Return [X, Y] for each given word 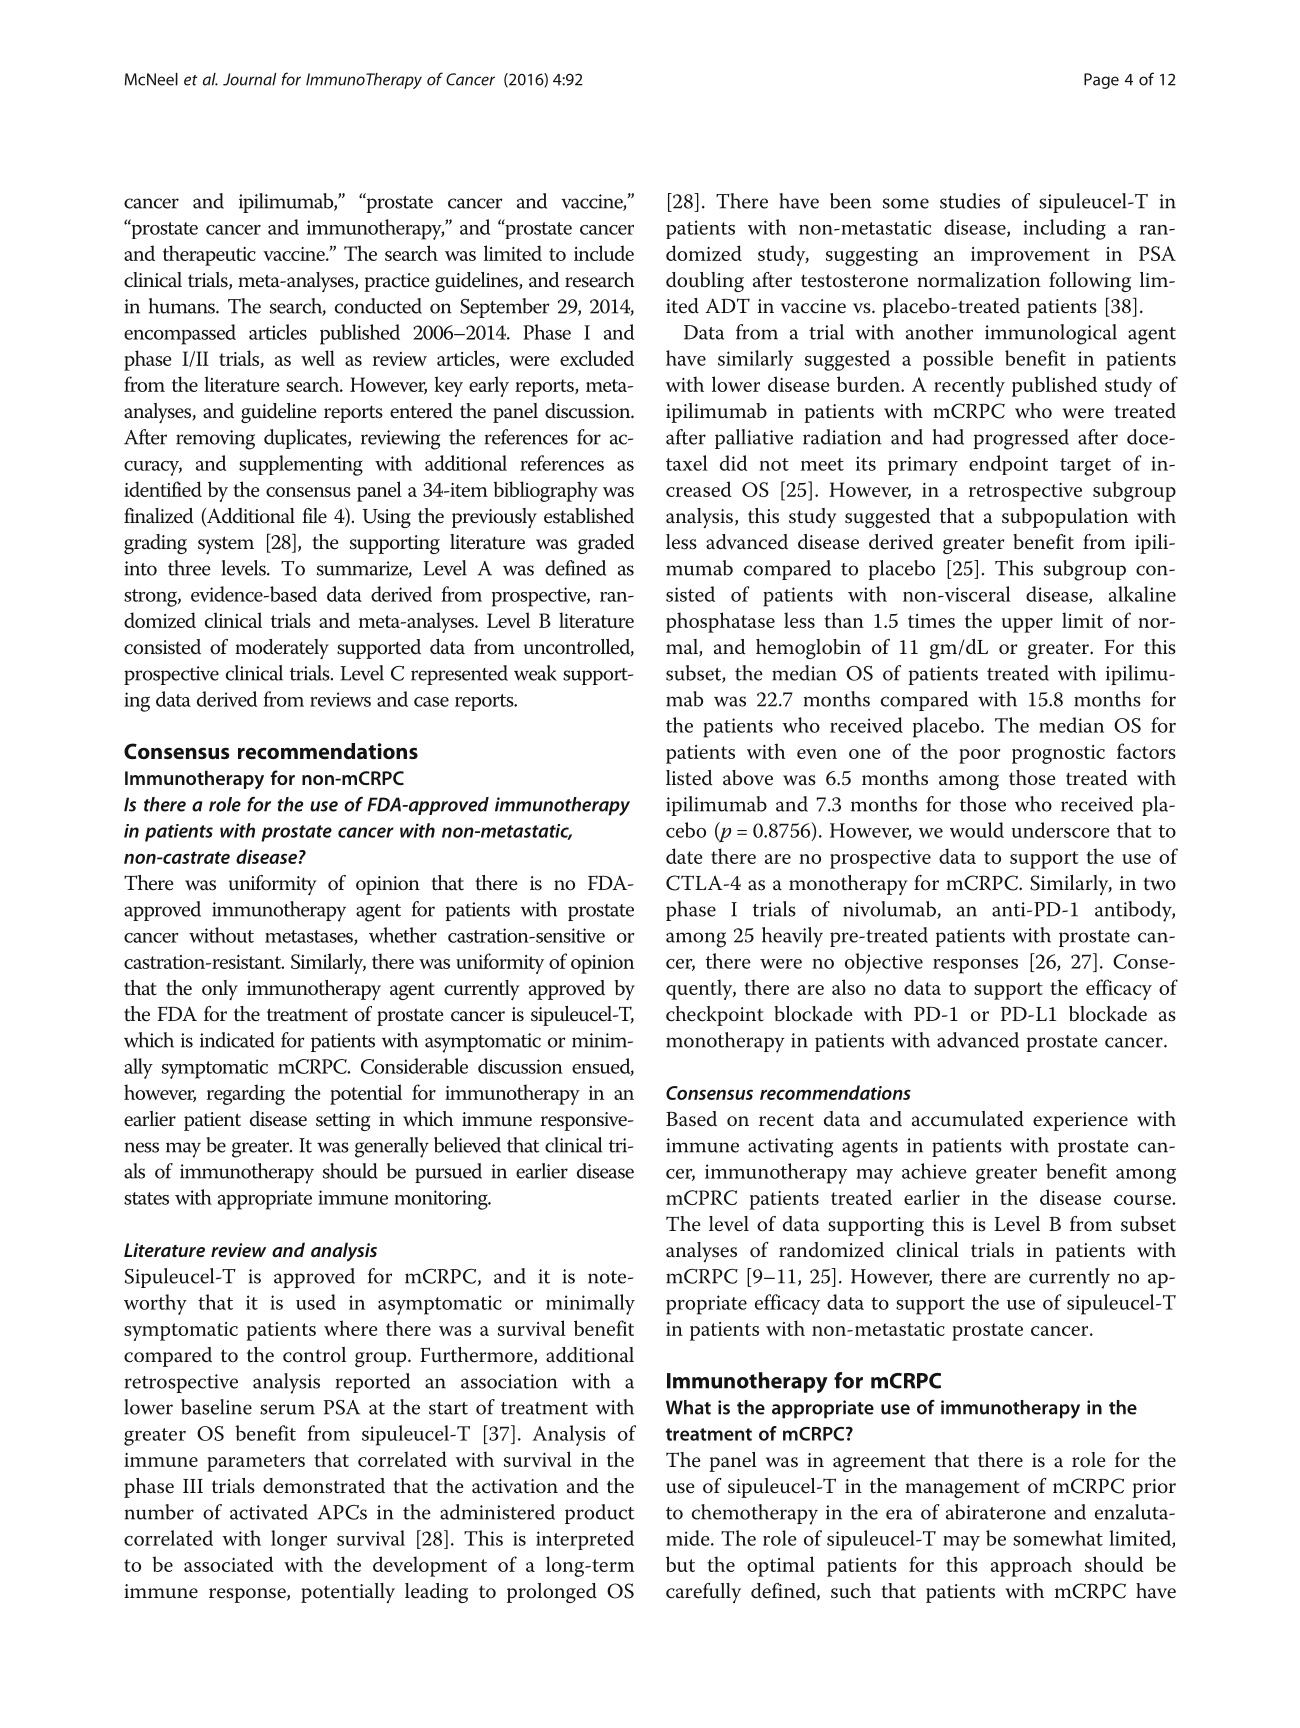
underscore [1061, 830]
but [680, 1564]
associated [229, 1564]
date [684, 856]
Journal [249, 79]
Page [1101, 81]
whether [403, 935]
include [604, 253]
